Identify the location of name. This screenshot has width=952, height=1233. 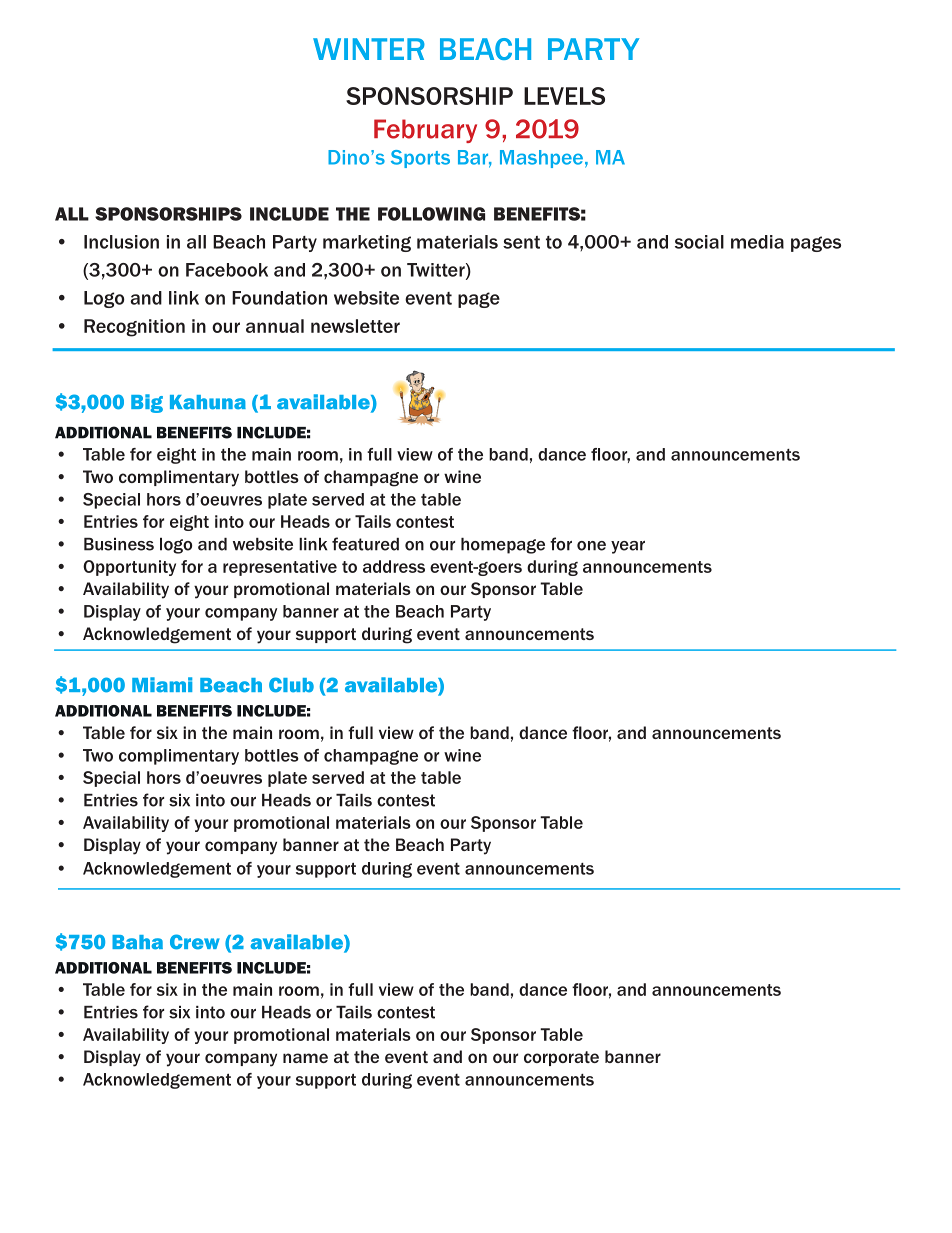
(305, 1058).
